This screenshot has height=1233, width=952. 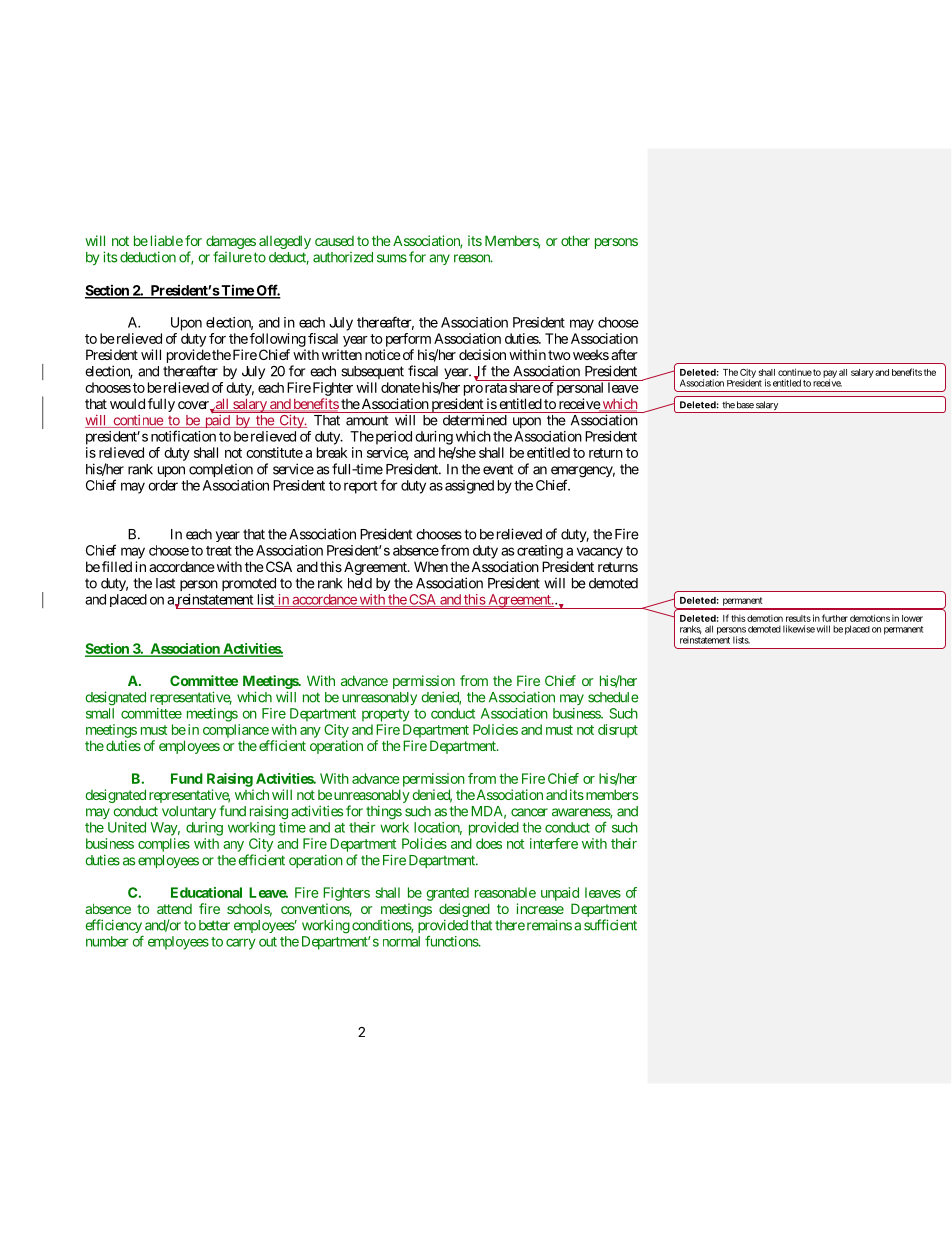 What do you see at coordinates (575, 240) in the screenshot?
I see `other` at bounding box center [575, 240].
